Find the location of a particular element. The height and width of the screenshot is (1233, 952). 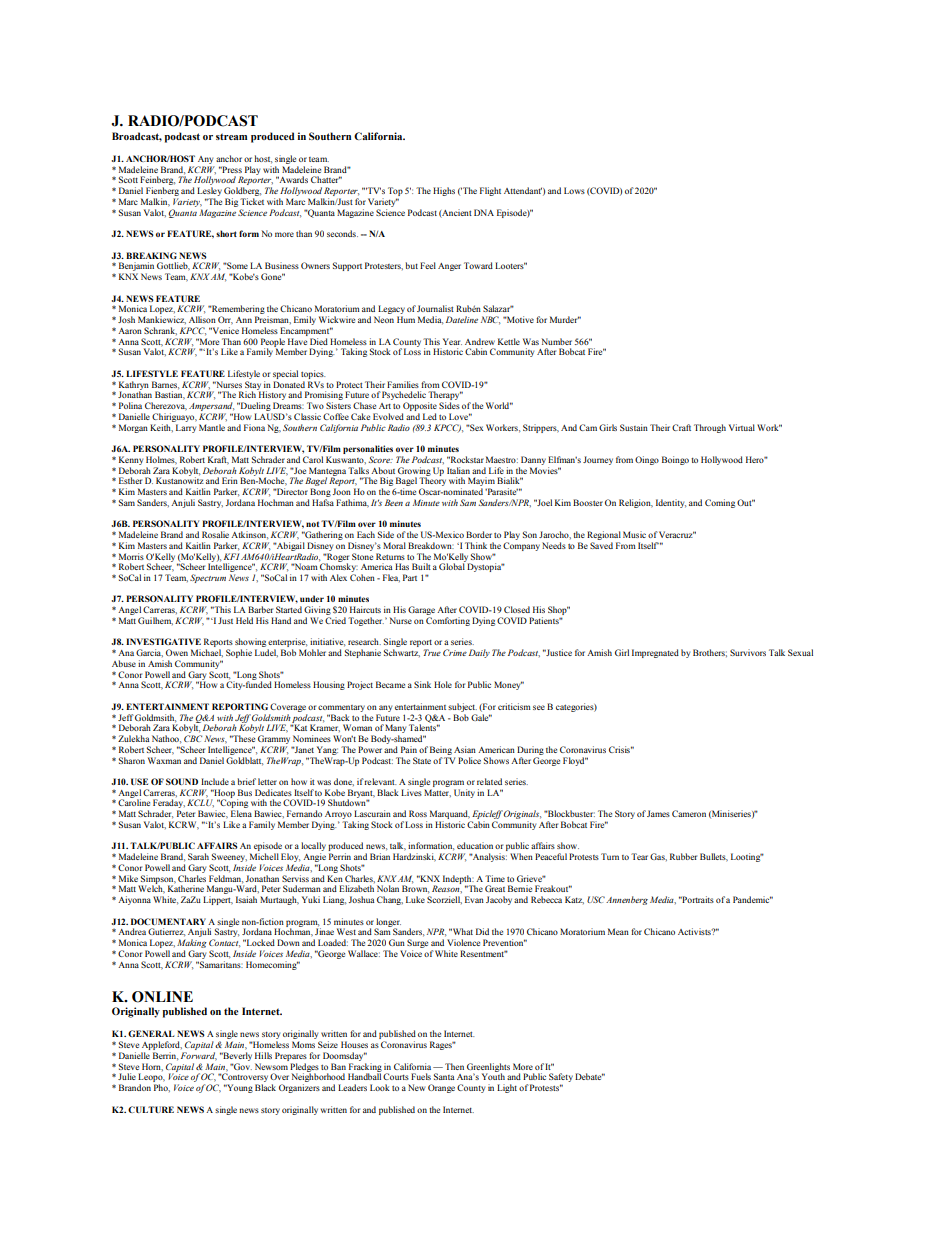

CULTURE is located at coordinates (151, 1109).
